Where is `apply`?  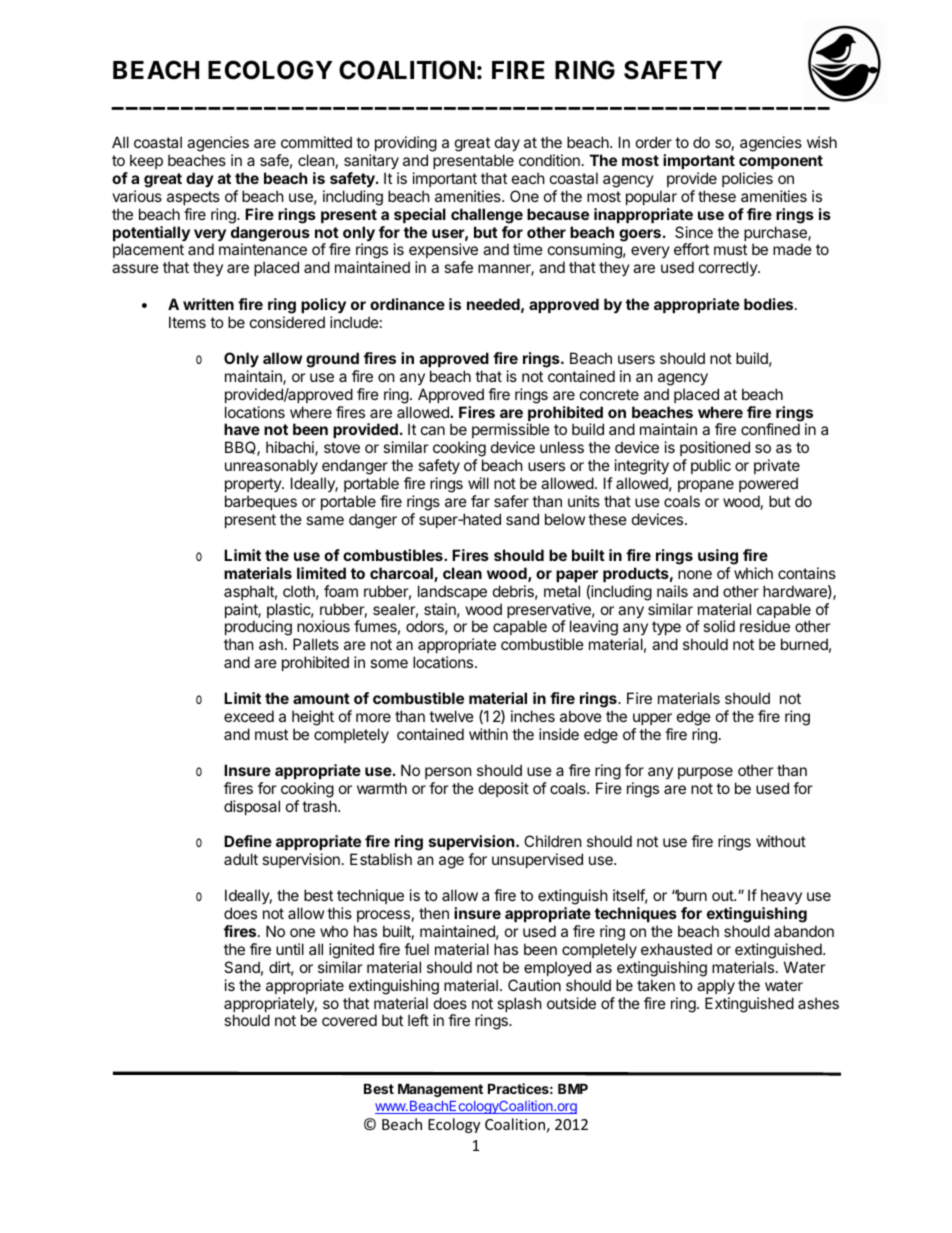 apply is located at coordinates (716, 986).
